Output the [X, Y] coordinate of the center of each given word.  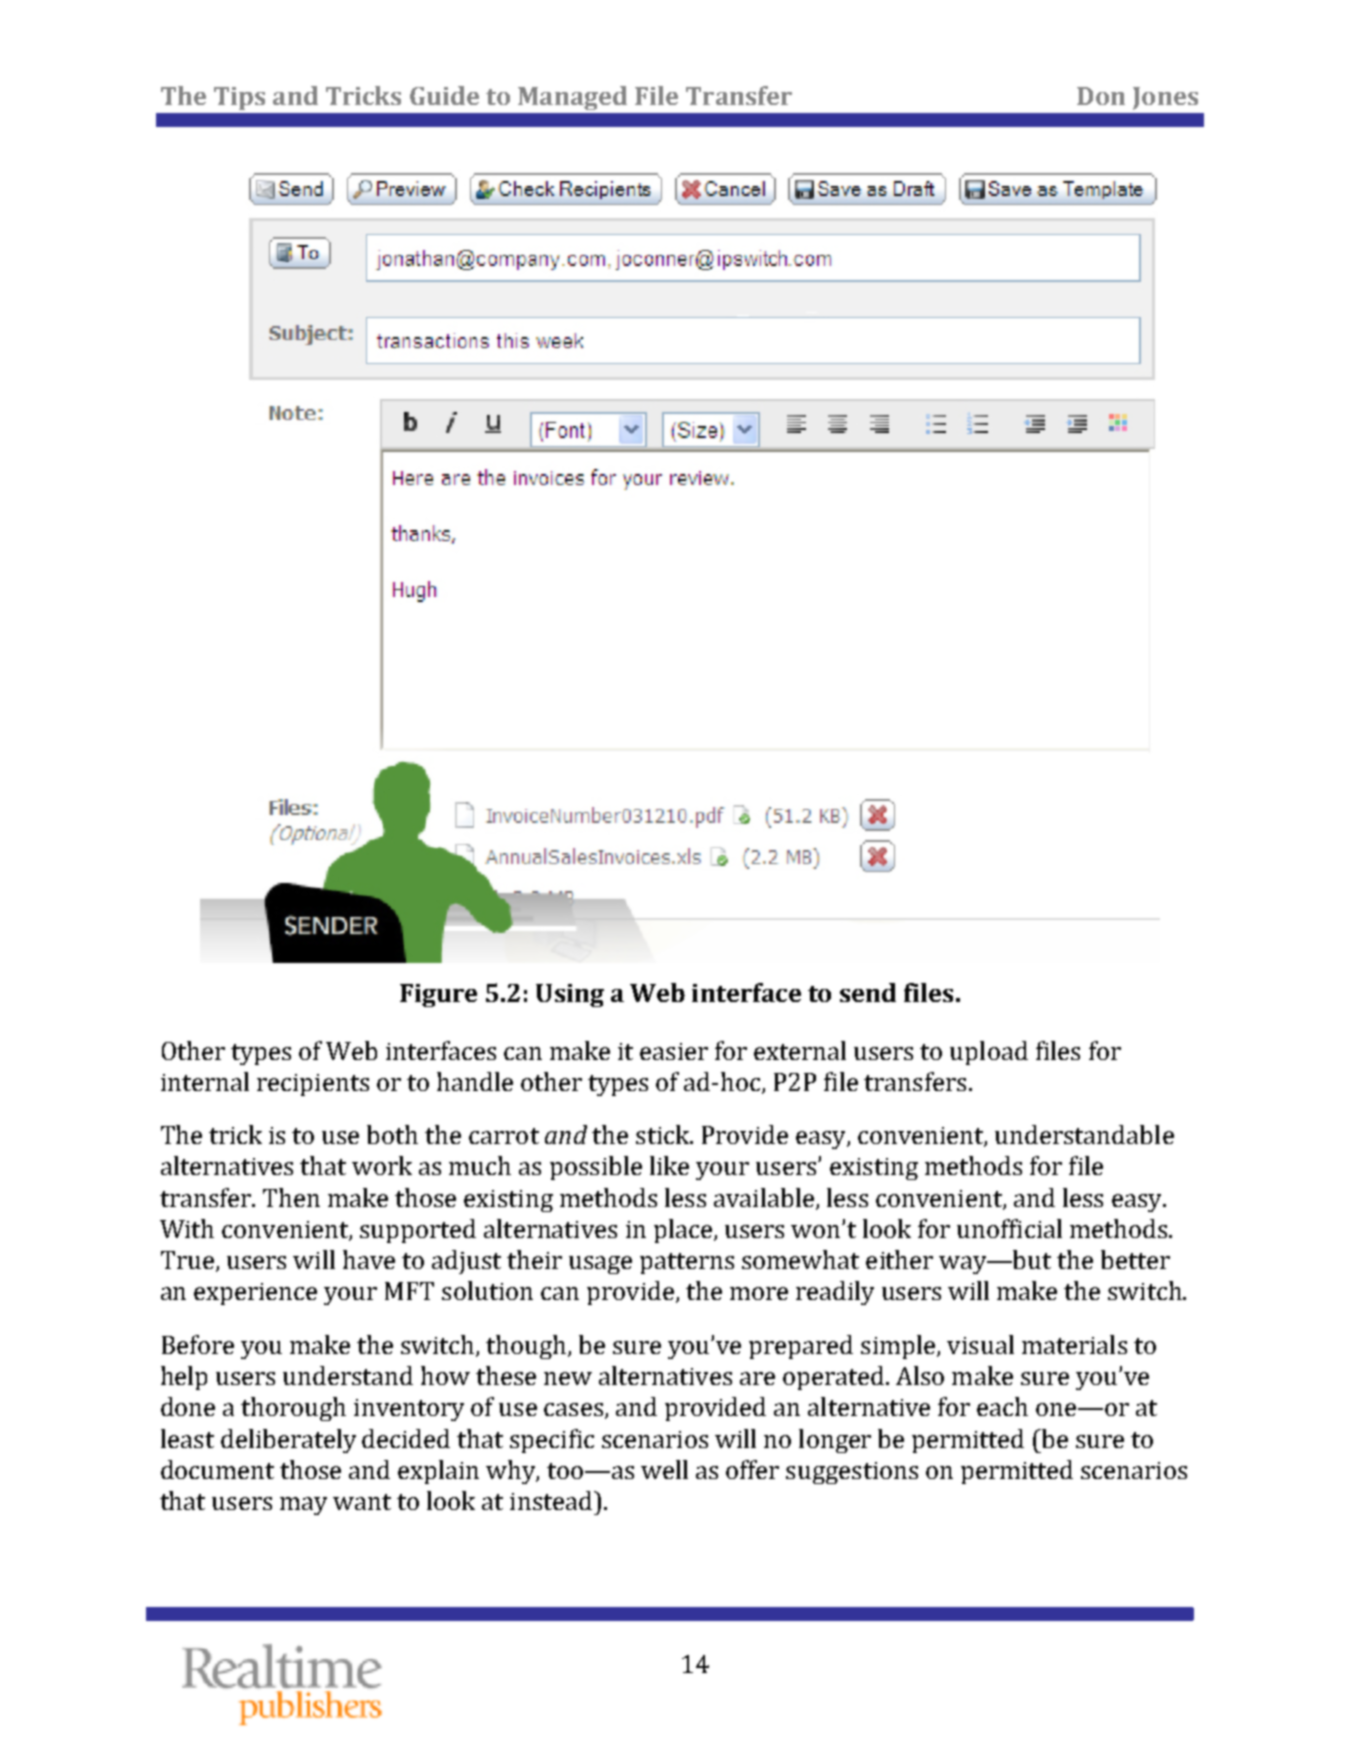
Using [570, 995]
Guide [444, 95]
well [664, 1469]
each [1002, 1406]
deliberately [288, 1441]
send [868, 992]
